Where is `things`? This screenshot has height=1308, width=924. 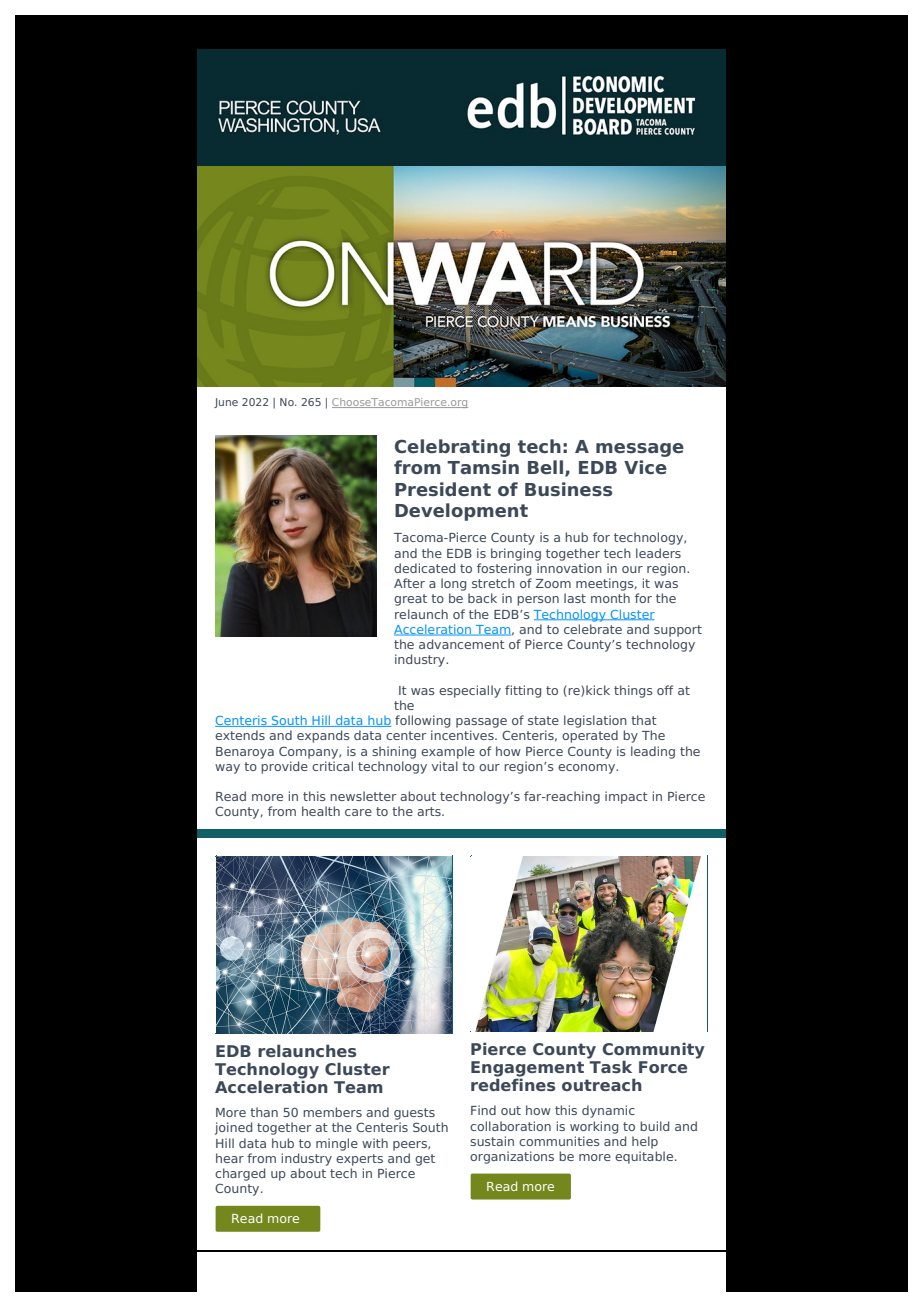 things is located at coordinates (633, 691).
